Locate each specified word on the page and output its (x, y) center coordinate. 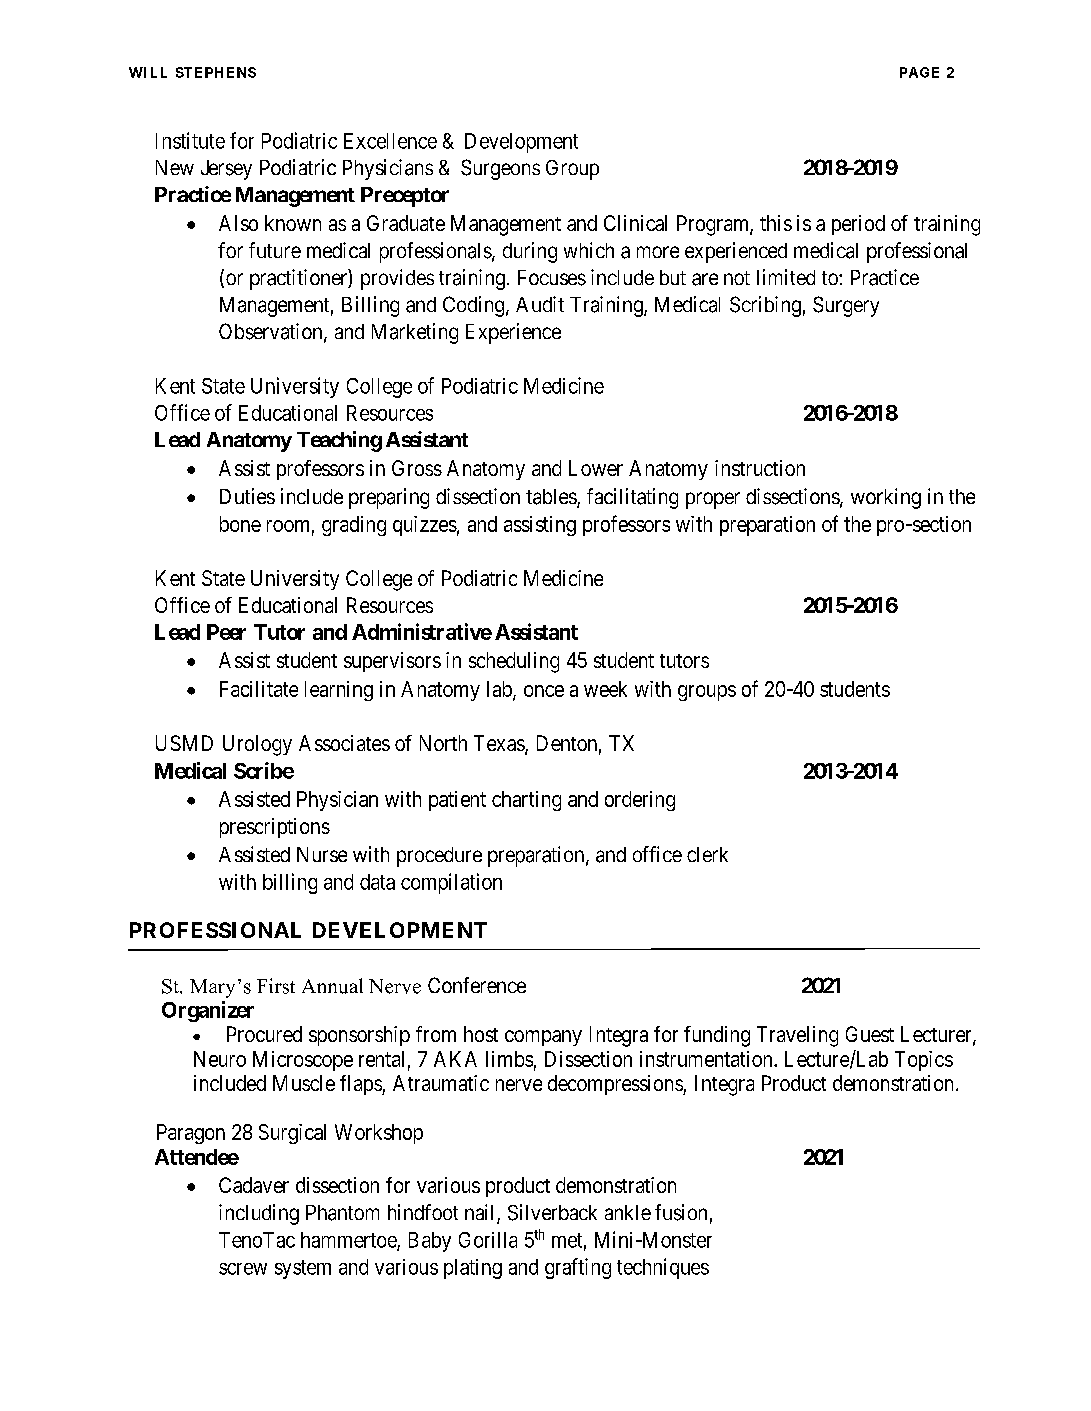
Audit (540, 304)
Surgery (846, 306)
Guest (870, 1034)
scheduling (514, 662)
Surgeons (500, 169)
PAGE (919, 72)
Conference (477, 985)
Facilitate (259, 689)
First (276, 986)
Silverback (552, 1212)
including (259, 1214)
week (605, 689)
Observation (272, 332)
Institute (190, 140)
